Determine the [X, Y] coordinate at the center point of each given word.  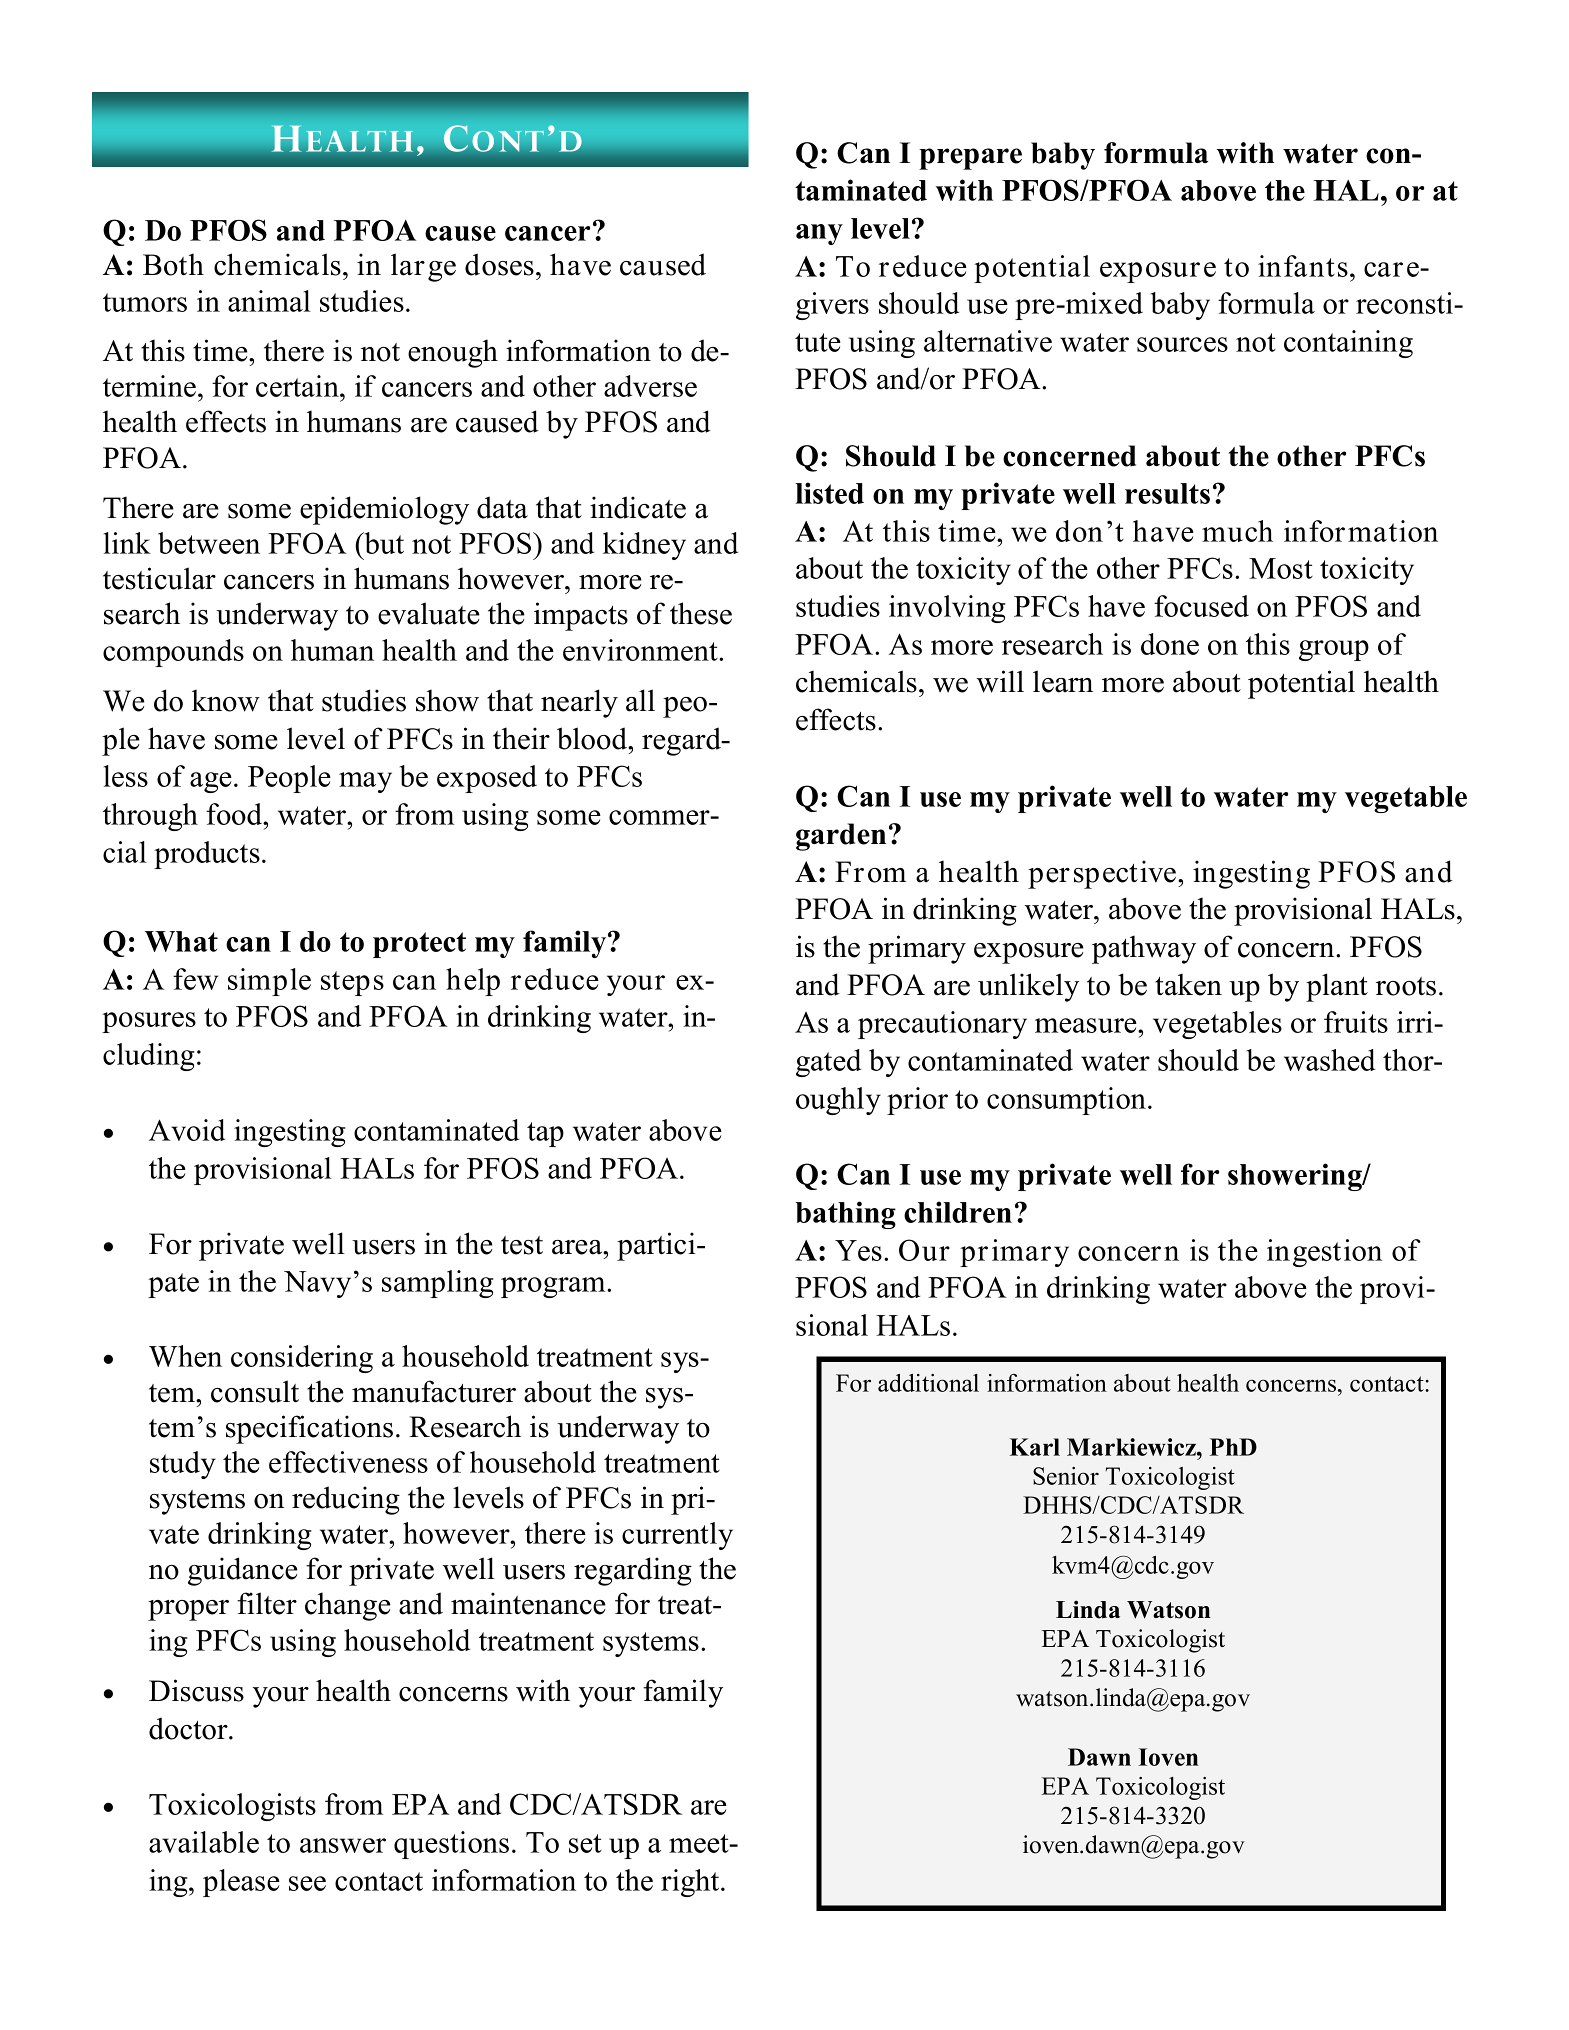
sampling [437, 1284]
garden [841, 837]
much [1237, 531]
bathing [845, 1215]
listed [829, 493]
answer [343, 1845]
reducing [346, 1500]
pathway [1144, 949]
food [235, 814]
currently [677, 1536]
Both [173, 264]
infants [1303, 266]
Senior [1066, 1476]
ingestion [1324, 1253]
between [209, 543]
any [819, 234]
